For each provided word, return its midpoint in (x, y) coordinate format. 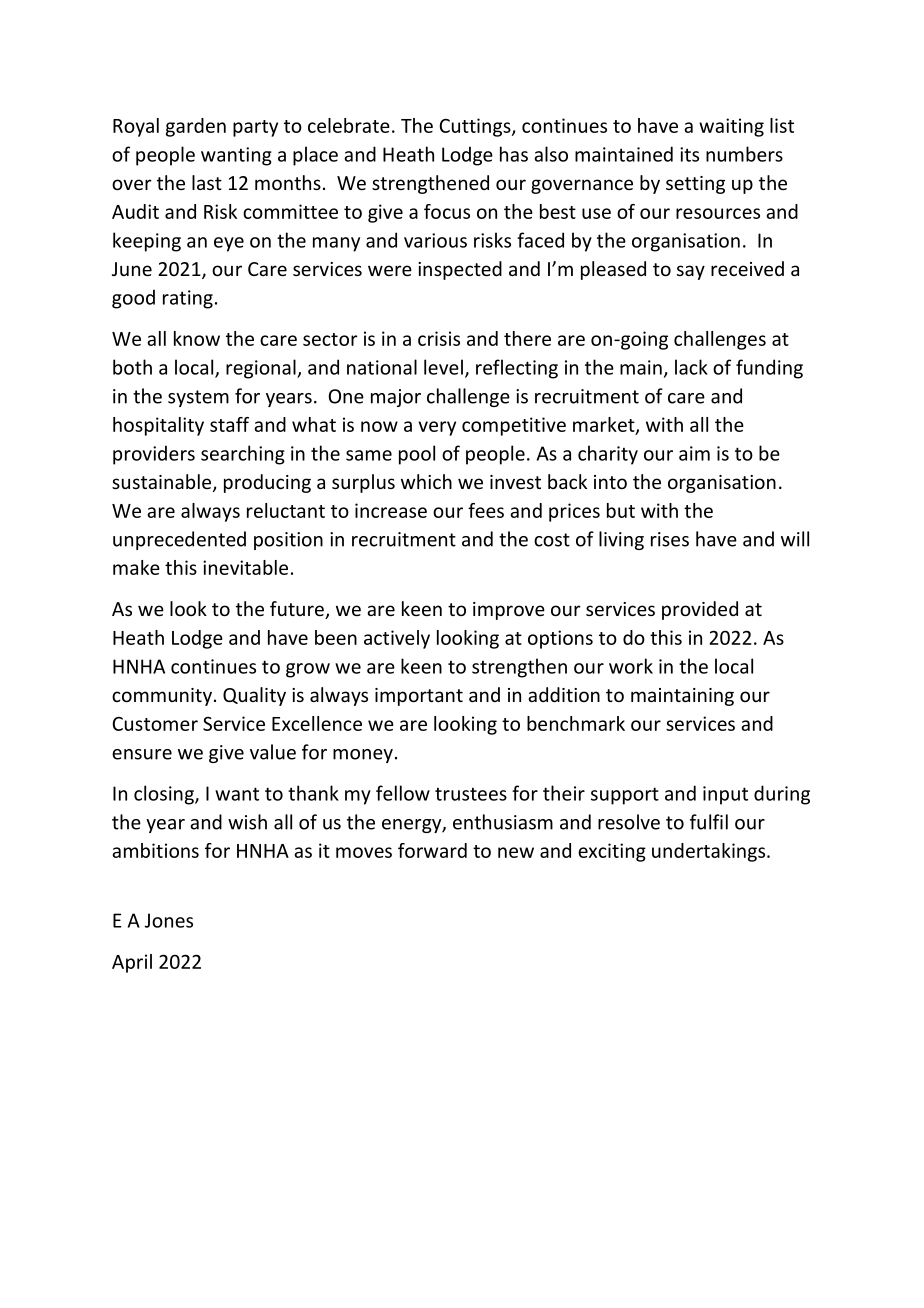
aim (694, 453)
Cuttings (476, 127)
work (631, 666)
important (419, 697)
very (437, 428)
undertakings (710, 852)
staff (229, 424)
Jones (169, 920)
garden (196, 127)
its (689, 154)
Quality (254, 696)
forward (432, 850)
